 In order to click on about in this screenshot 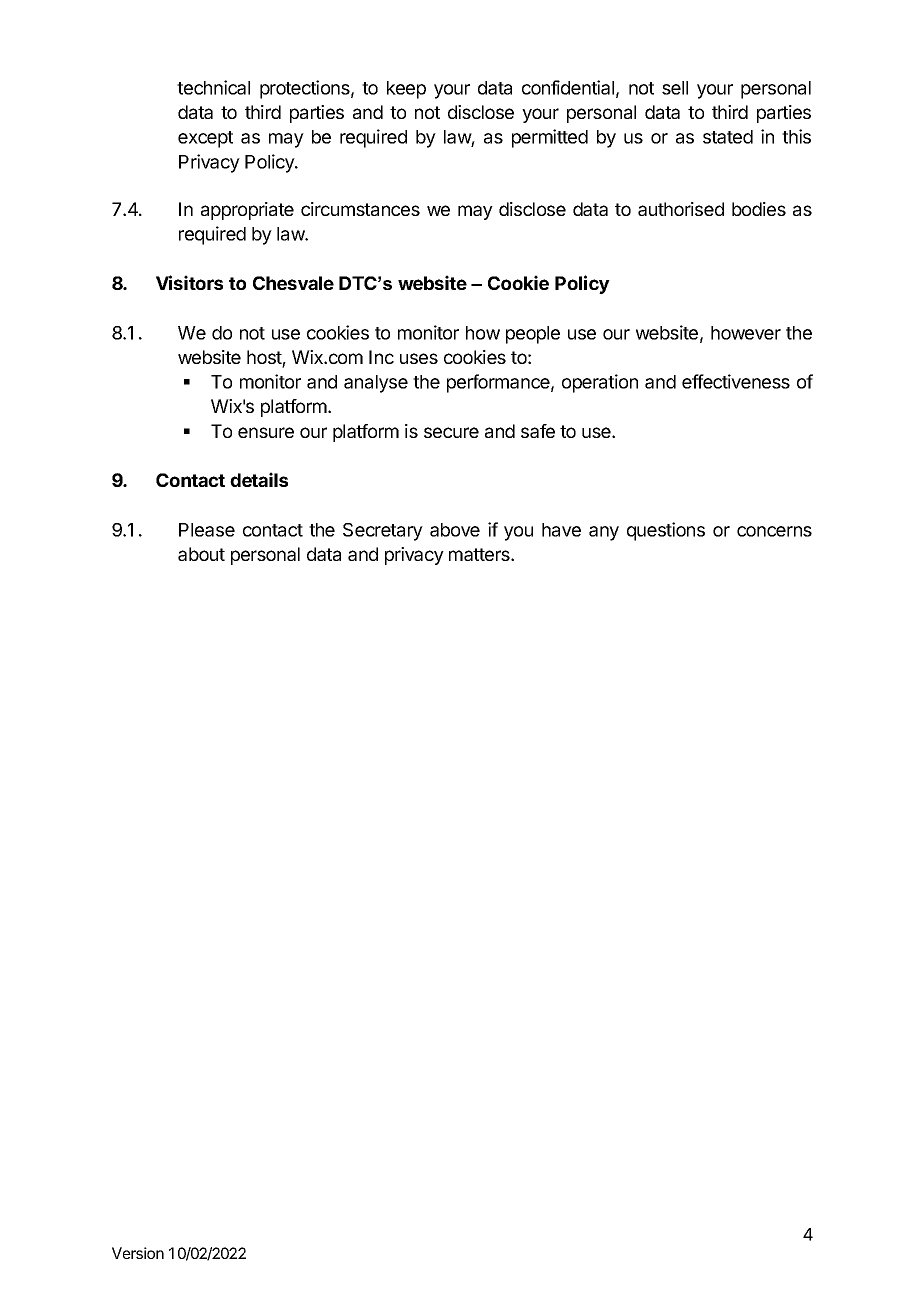, I will do `click(201, 554)`.
